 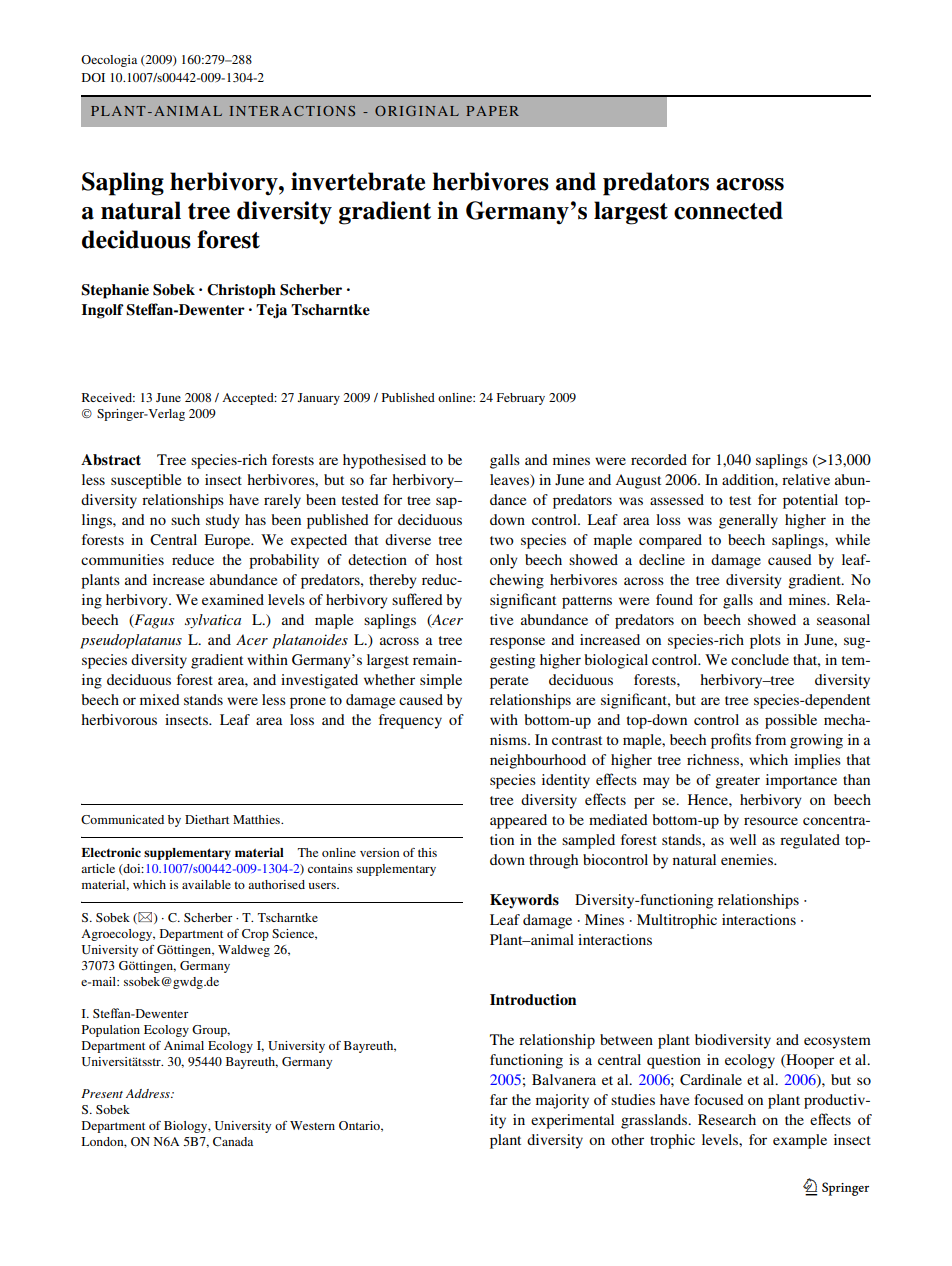 I want to click on greater, so click(x=737, y=782).
